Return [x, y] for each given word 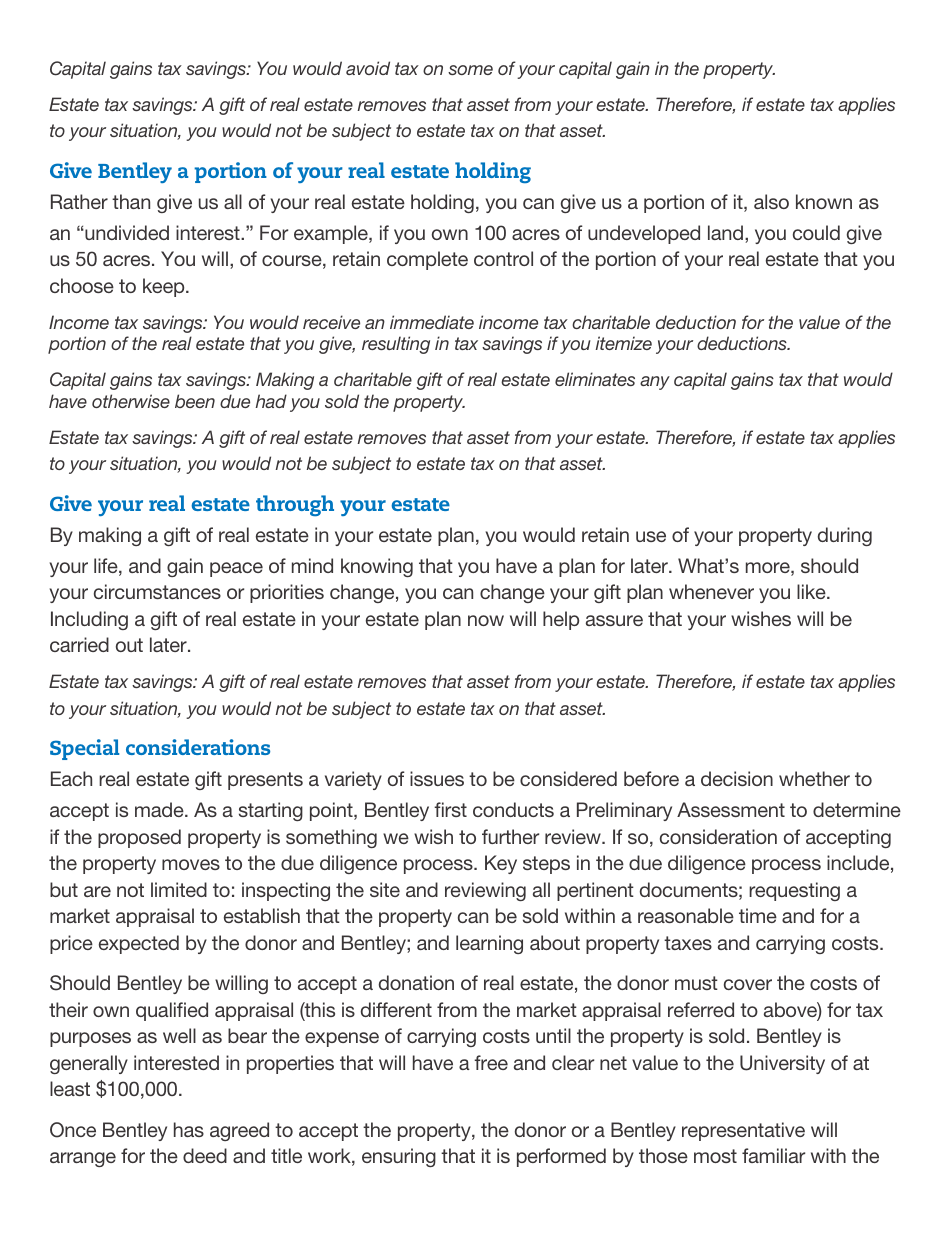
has [189, 1129]
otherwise [131, 401]
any [655, 383]
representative [743, 1131]
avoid [368, 68]
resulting [396, 345]
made [160, 809]
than [131, 201]
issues [437, 778]
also [771, 201]
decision [737, 778]
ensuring [399, 1157]
